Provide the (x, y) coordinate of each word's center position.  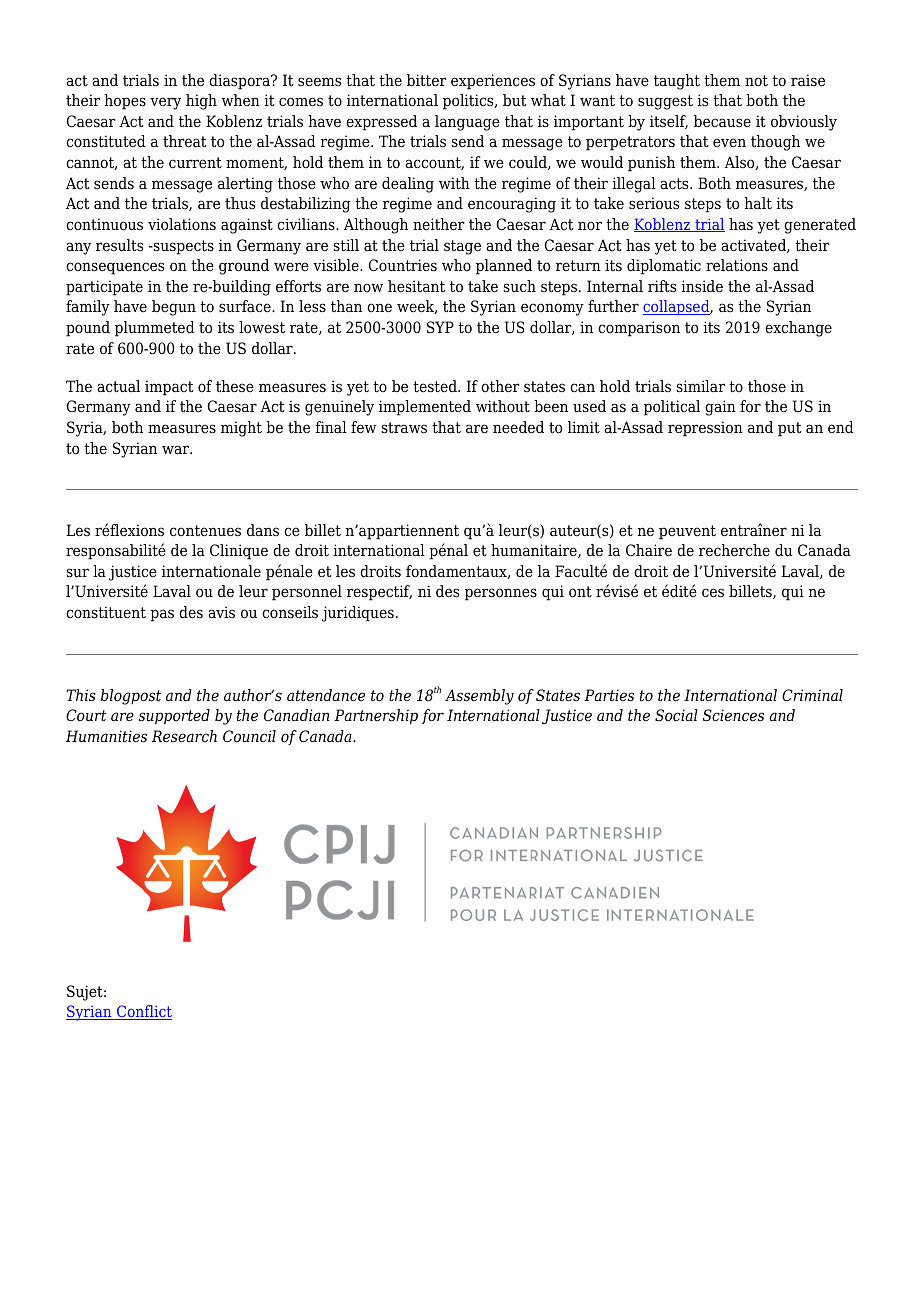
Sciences (733, 715)
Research (184, 736)
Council (249, 736)
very (165, 103)
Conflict (143, 1012)
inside (702, 286)
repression (705, 429)
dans (263, 530)
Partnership (376, 717)
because (722, 121)
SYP (440, 327)
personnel (307, 593)
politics (469, 102)
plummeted (155, 329)
